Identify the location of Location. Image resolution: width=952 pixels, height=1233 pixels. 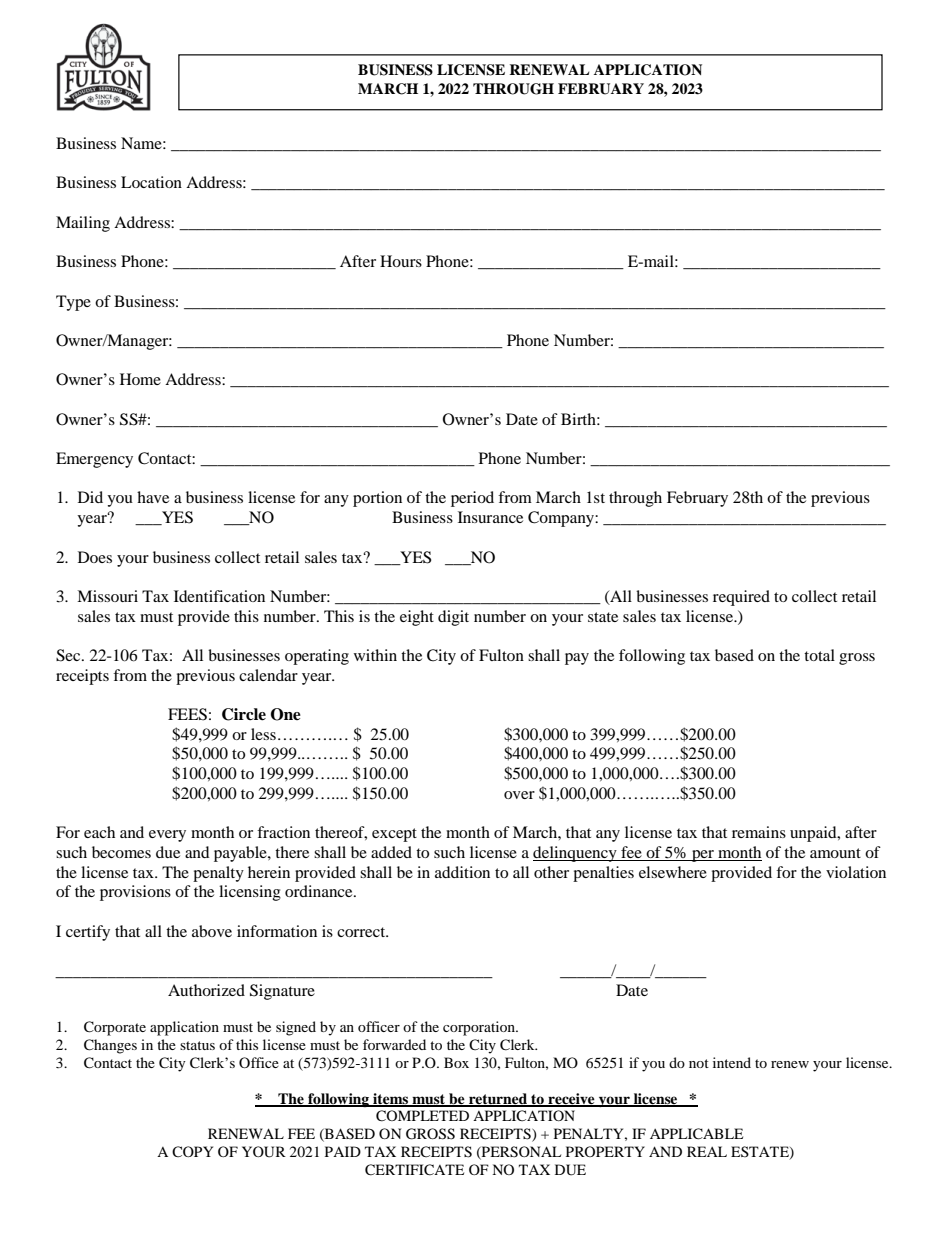
(151, 182).
